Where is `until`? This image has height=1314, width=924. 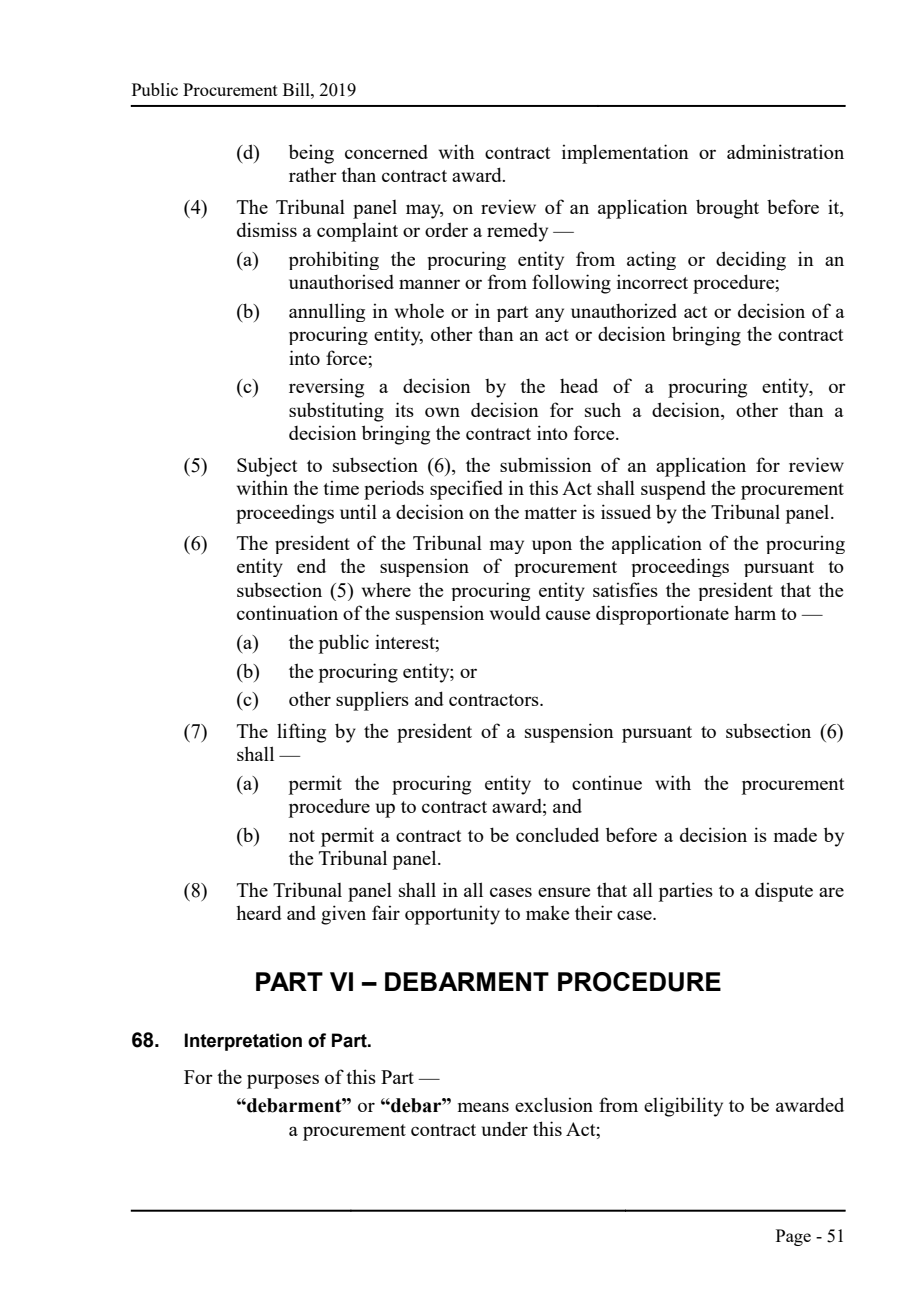 until is located at coordinates (358, 511).
